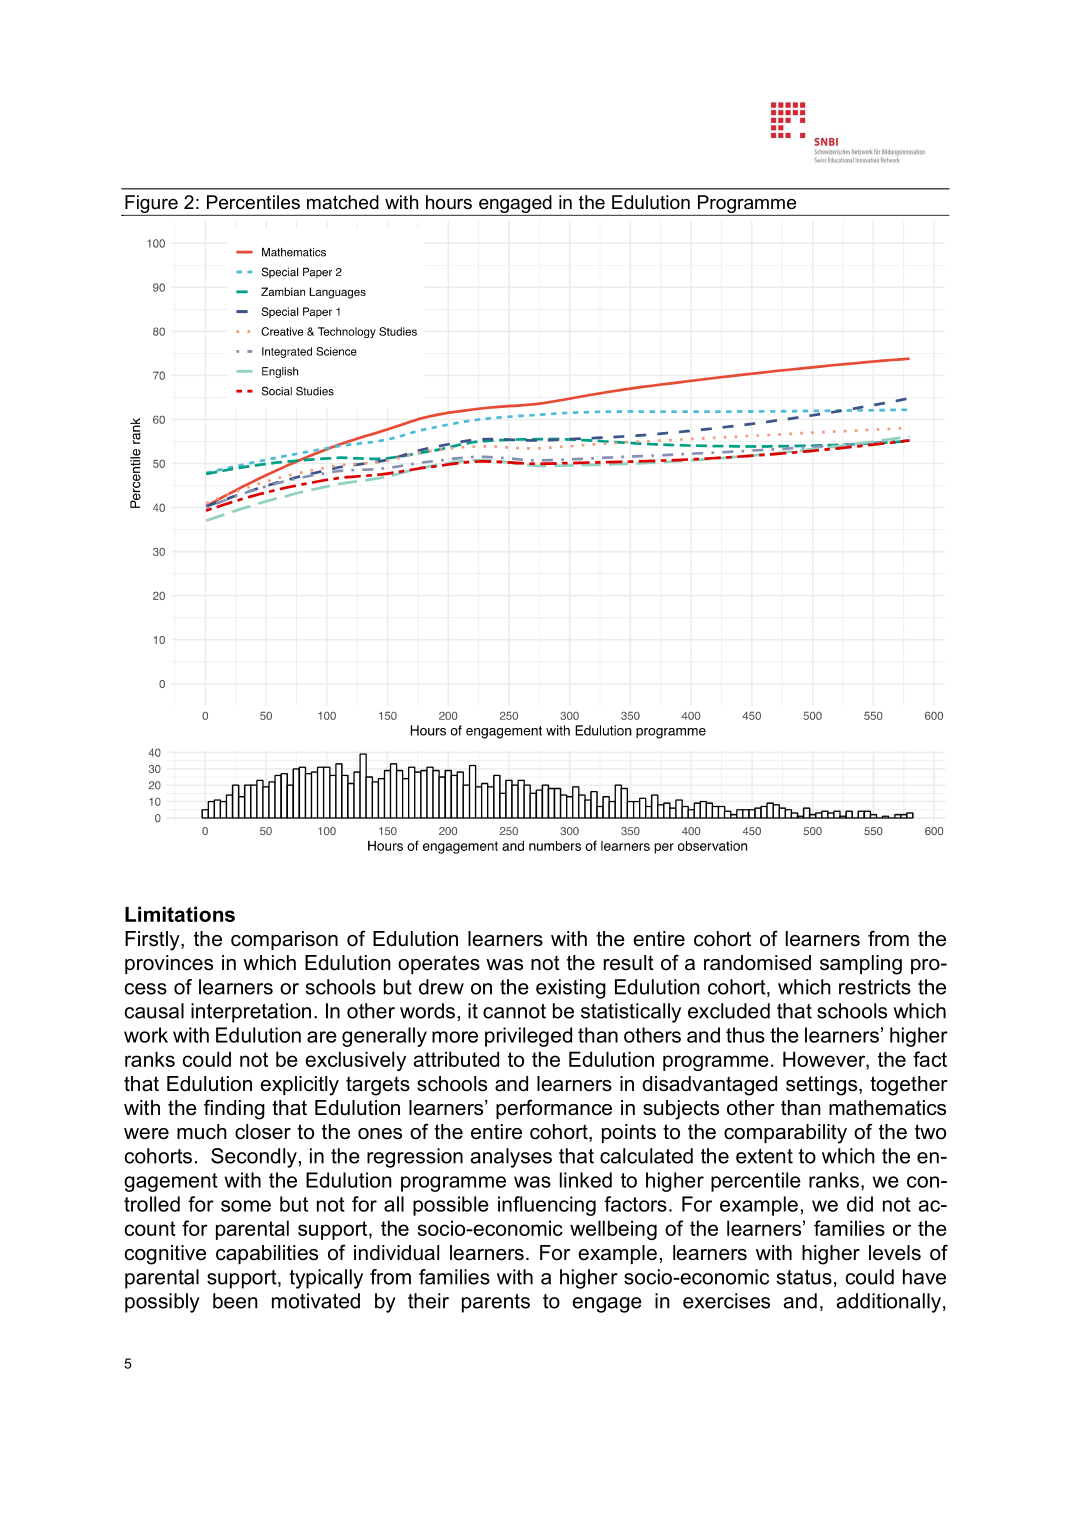 The height and width of the screenshot is (1515, 1071). I want to click on hours, so click(449, 202).
